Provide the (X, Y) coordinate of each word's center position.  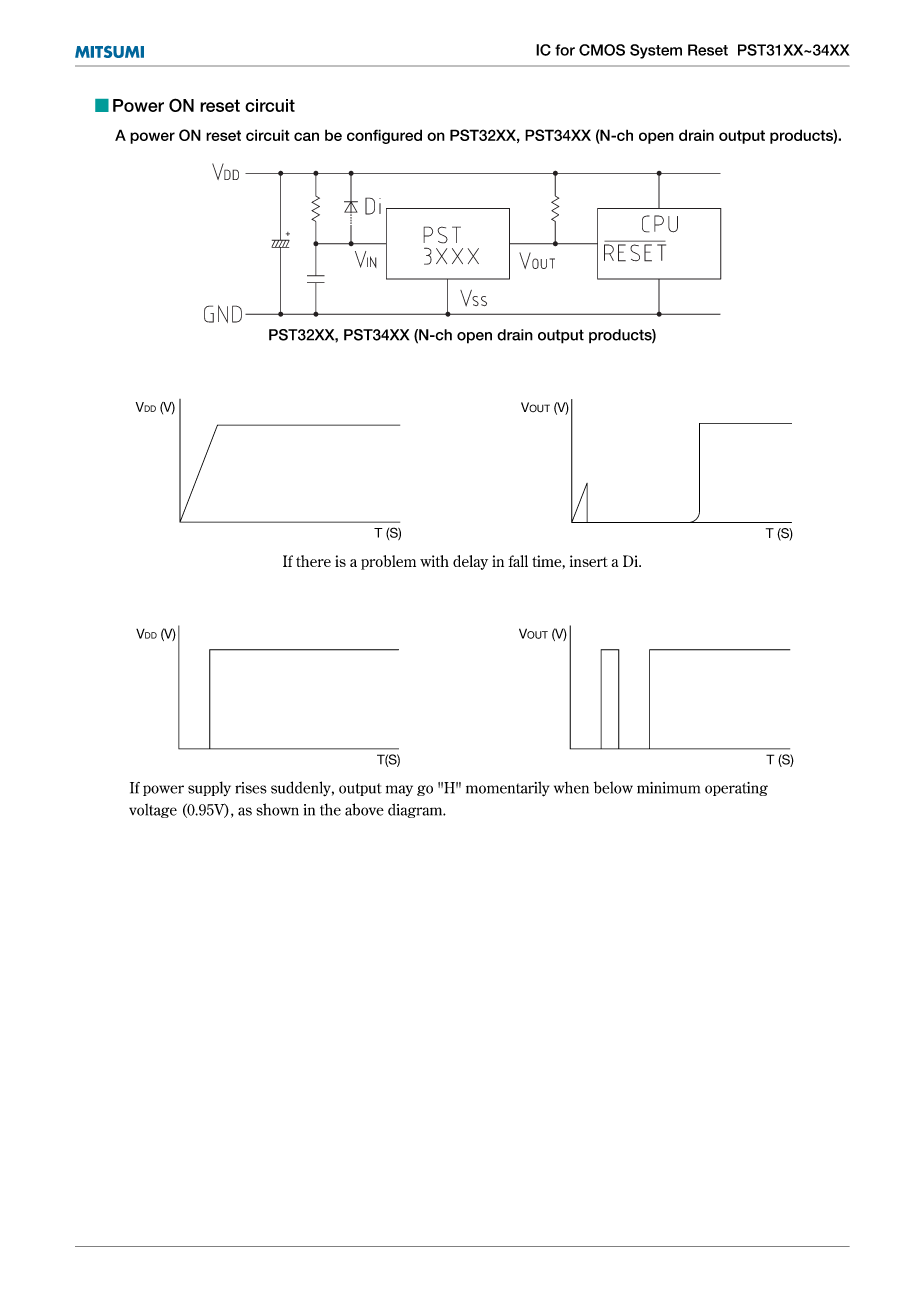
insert (589, 561)
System (656, 51)
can (306, 136)
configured (384, 136)
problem (388, 562)
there (313, 561)
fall (518, 561)
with (434, 561)
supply (209, 788)
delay (470, 562)
